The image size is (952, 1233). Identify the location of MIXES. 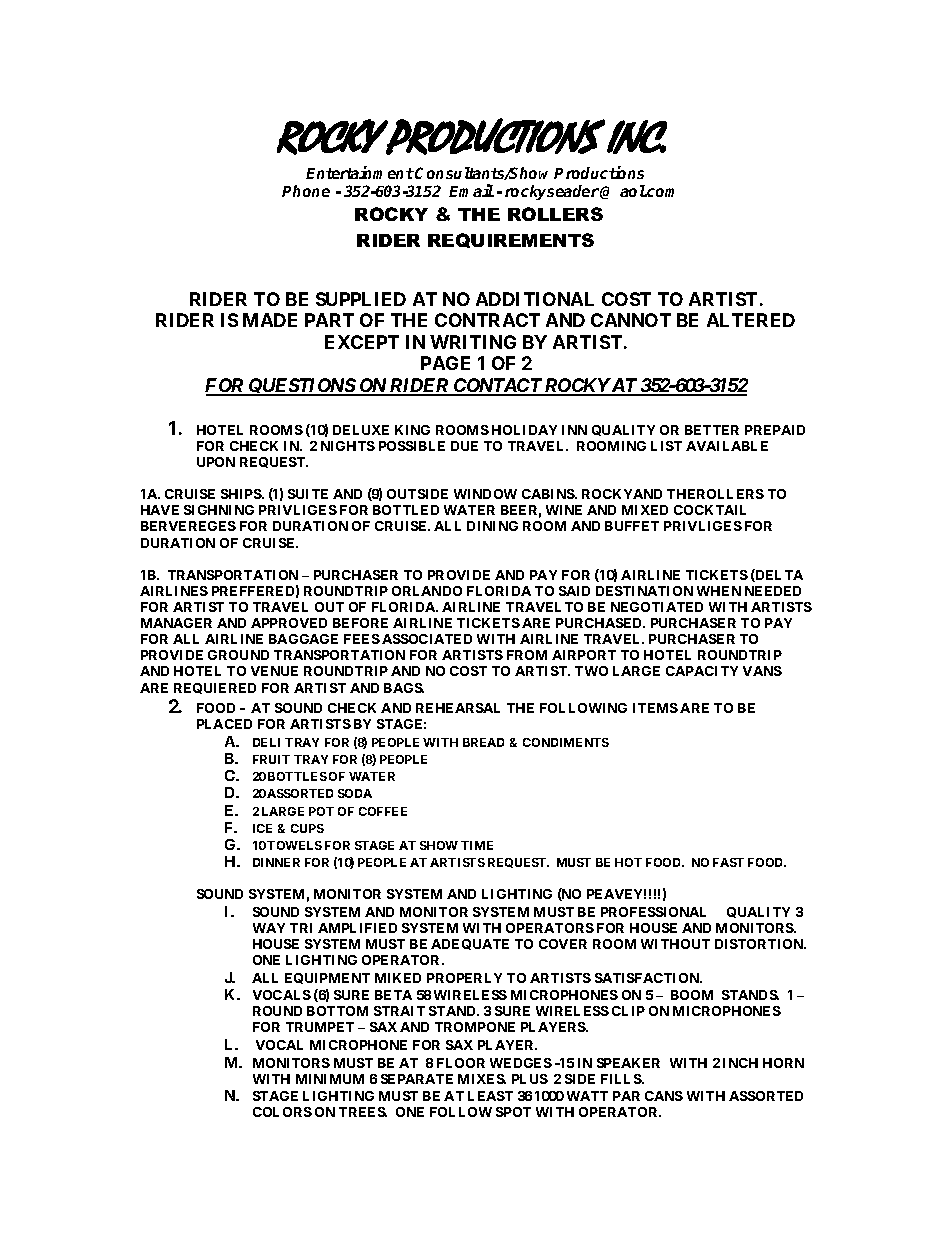
(482, 1079).
